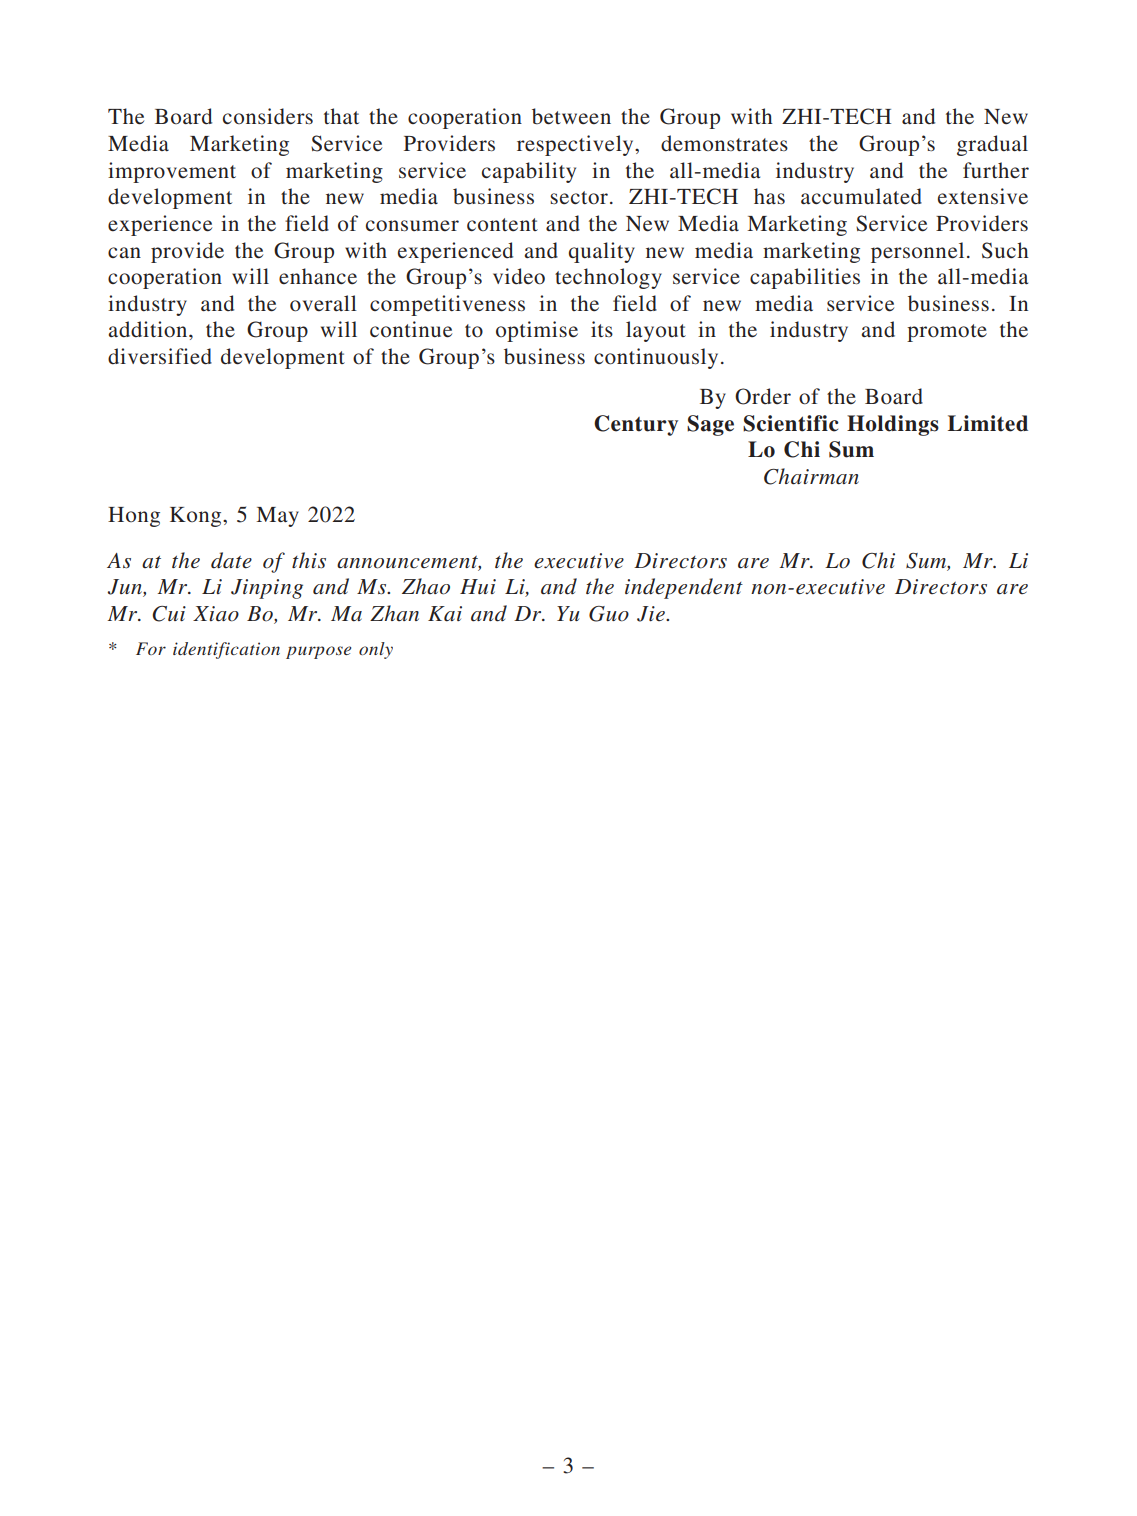 This page has height=1516, width=1137. Describe the element at coordinates (609, 614) in the page. I see `Guo` at that location.
